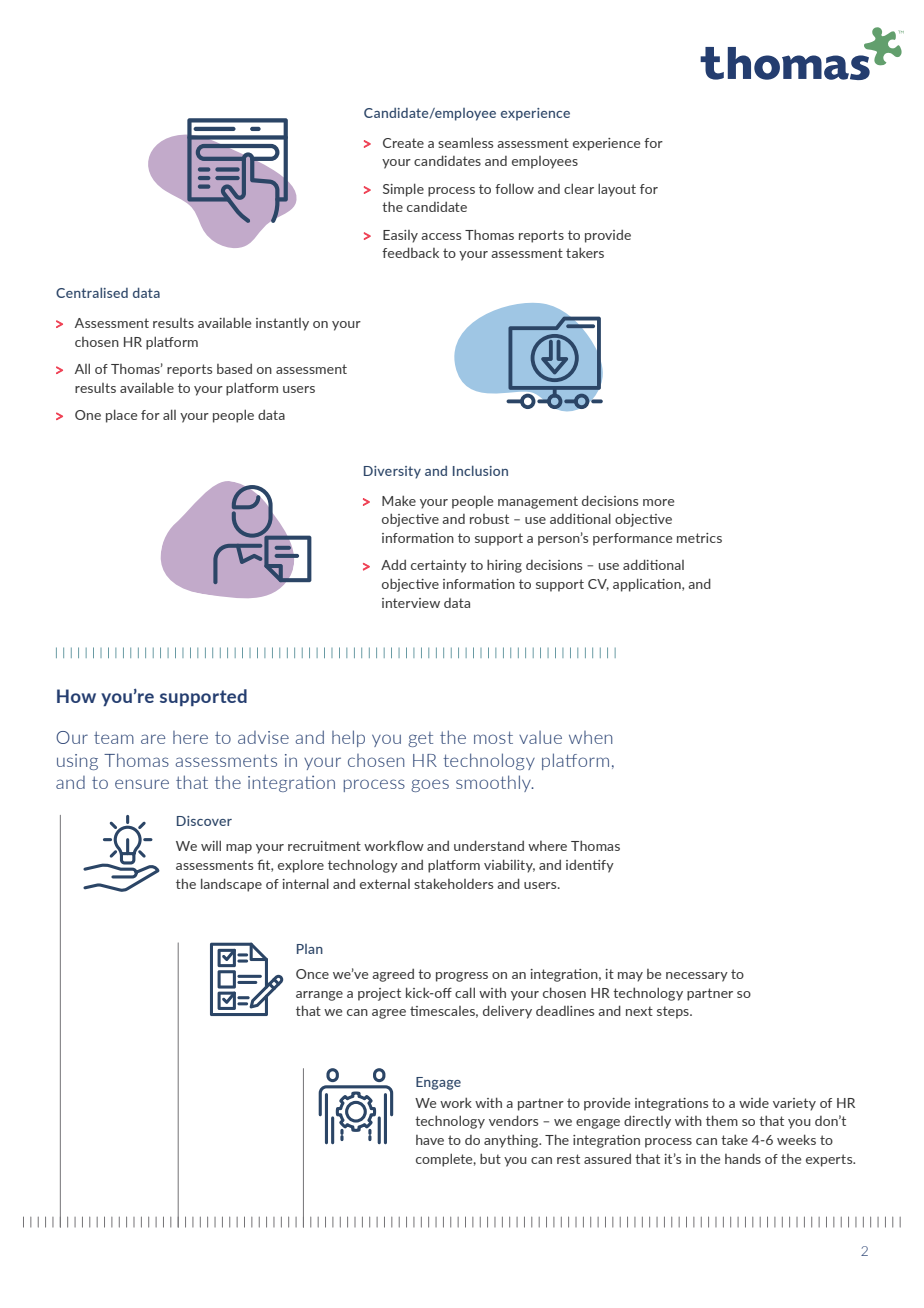 This page has width=924, height=1308. Describe the element at coordinates (617, 190) in the page. I see `layout` at that location.
